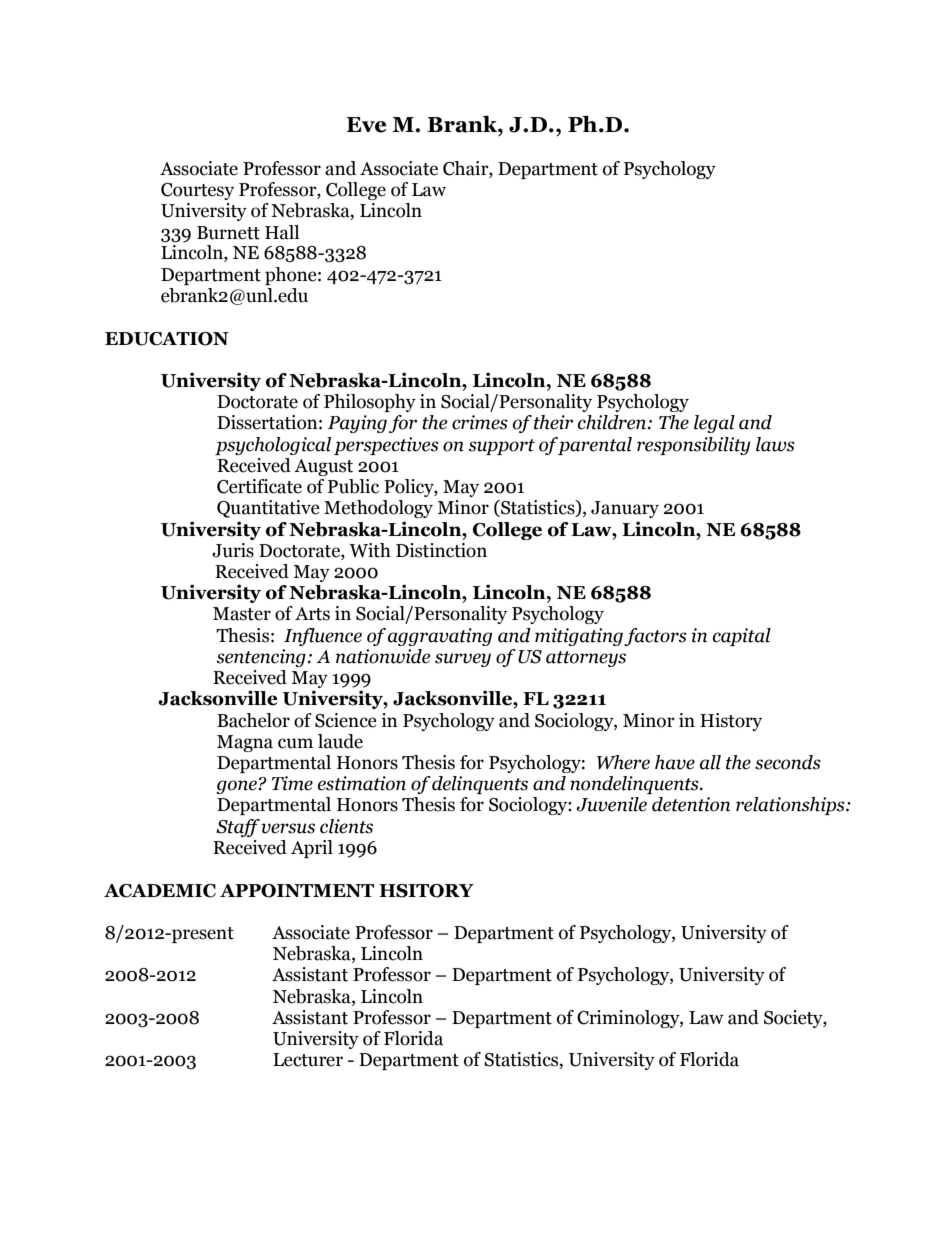 The height and width of the page is (1233, 952). What do you see at coordinates (308, 1060) in the page?
I see `Lecturer` at bounding box center [308, 1060].
